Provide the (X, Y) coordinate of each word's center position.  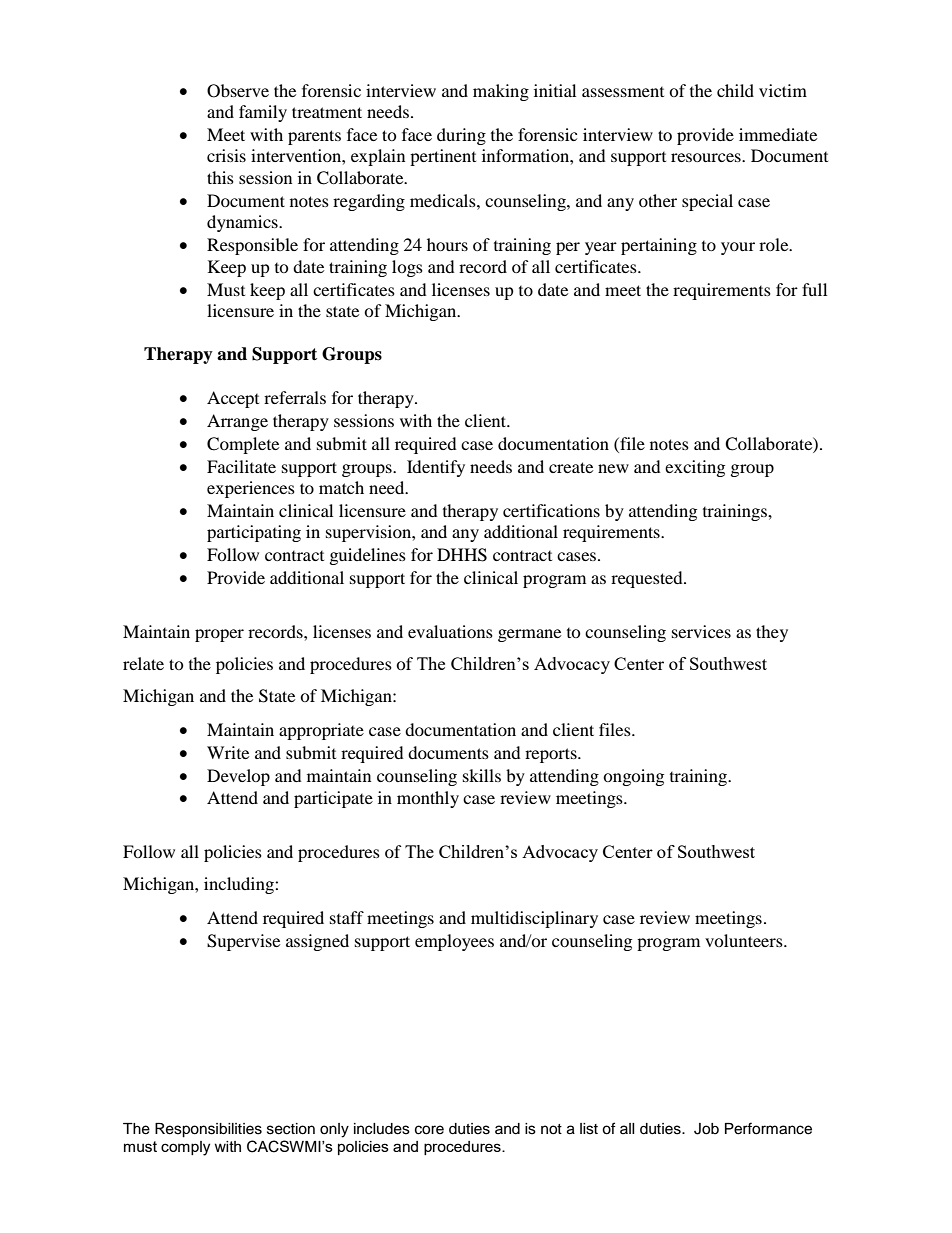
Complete (243, 445)
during (461, 136)
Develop (238, 777)
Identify (436, 468)
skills (482, 775)
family (263, 113)
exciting (695, 468)
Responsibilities (208, 1130)
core (429, 1130)
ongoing (633, 777)
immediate (778, 134)
